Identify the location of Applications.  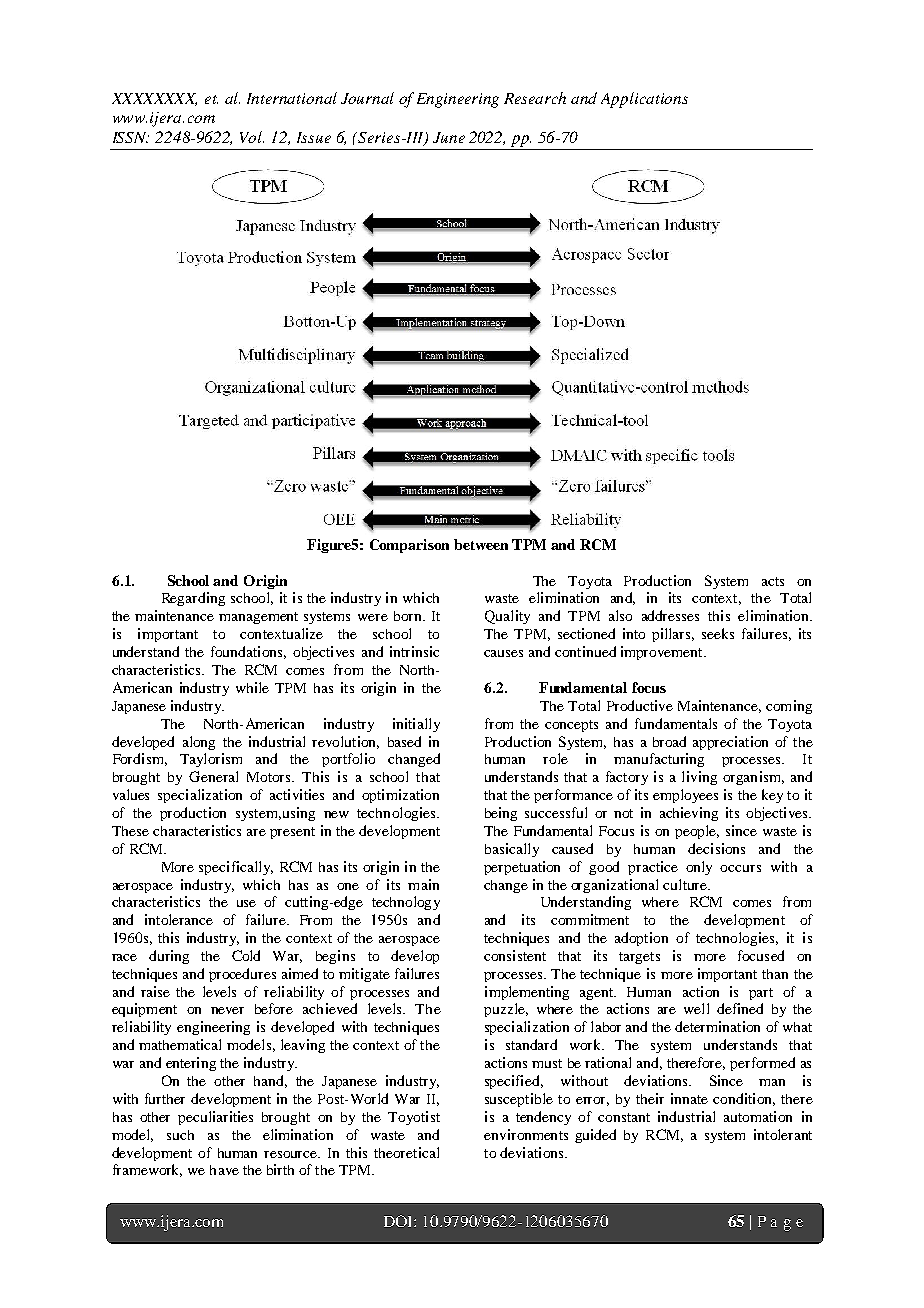
(644, 100).
